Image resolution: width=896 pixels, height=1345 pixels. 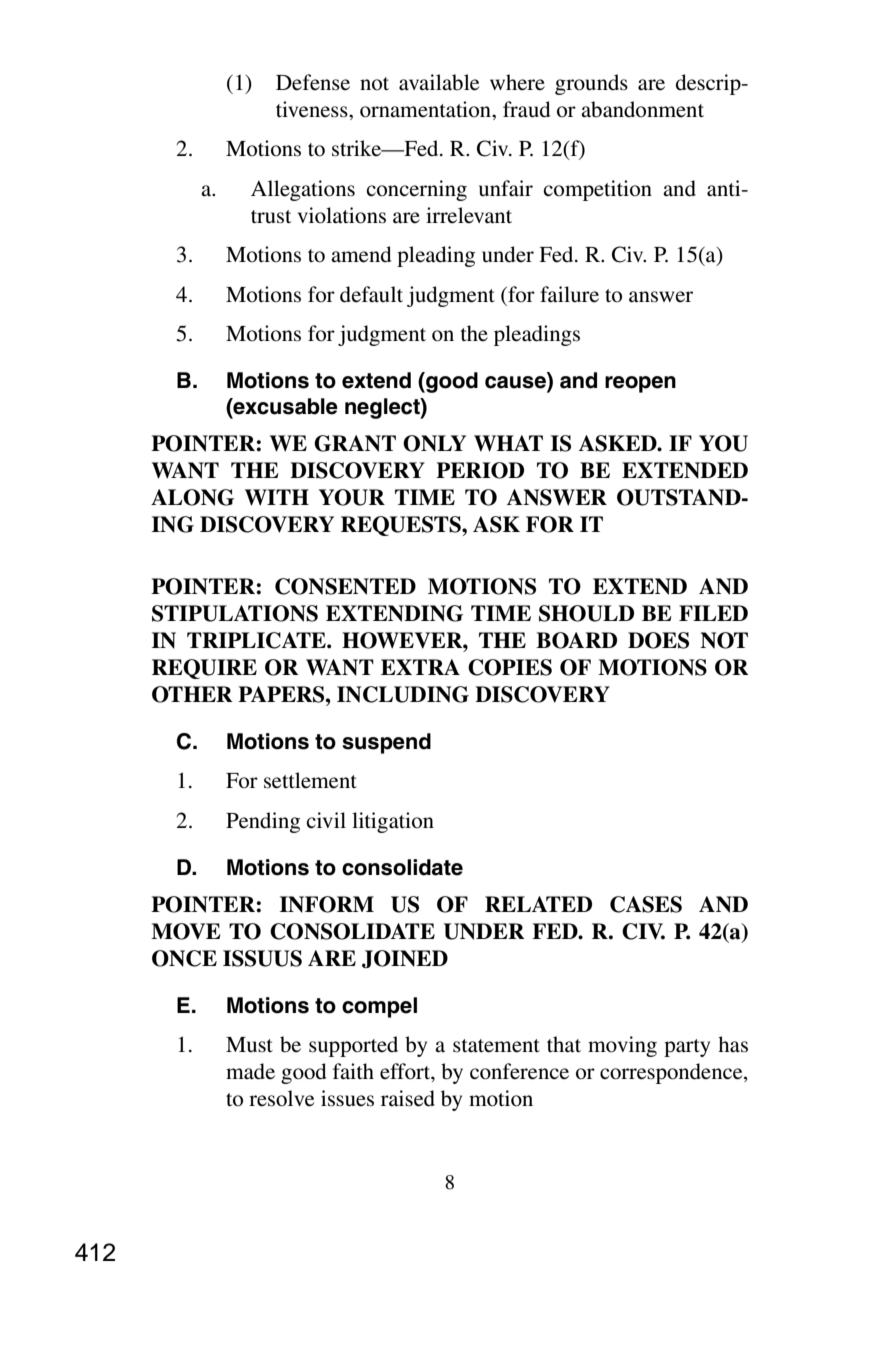 What do you see at coordinates (250, 1071) in the image?
I see `made` at bounding box center [250, 1071].
